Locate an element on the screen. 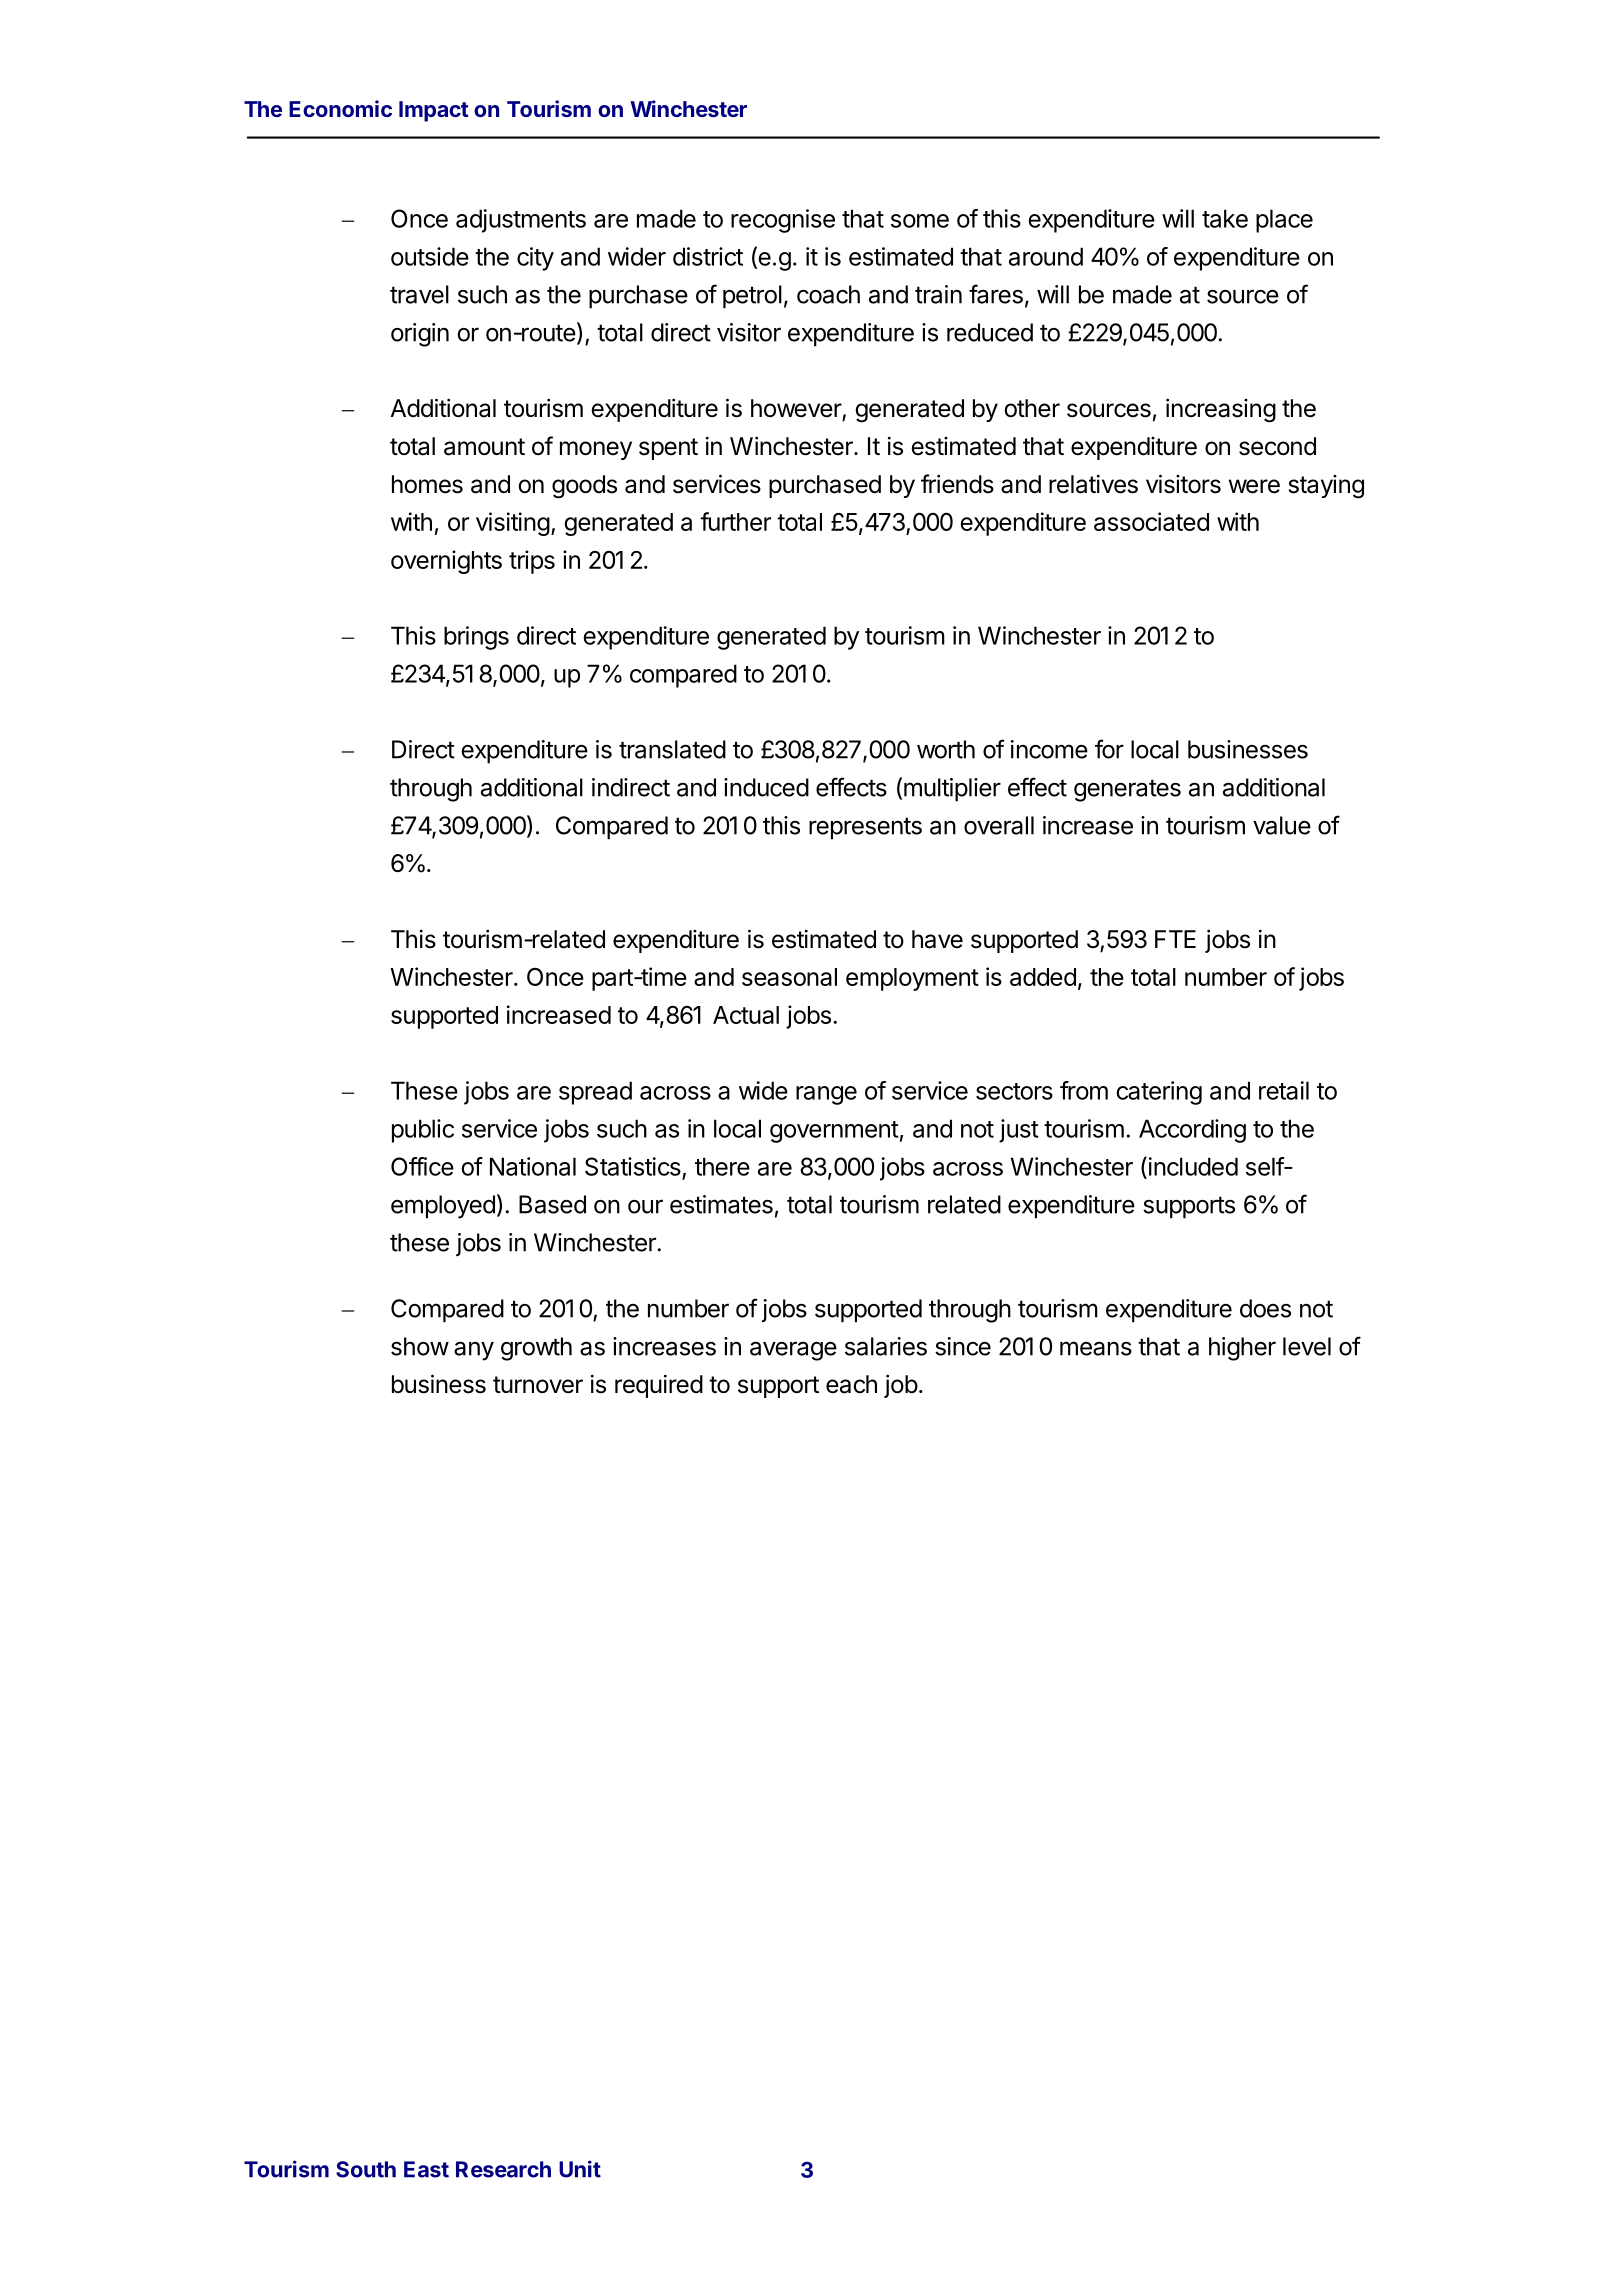 The height and width of the screenshot is (2280, 1612). East is located at coordinates (426, 2169).
